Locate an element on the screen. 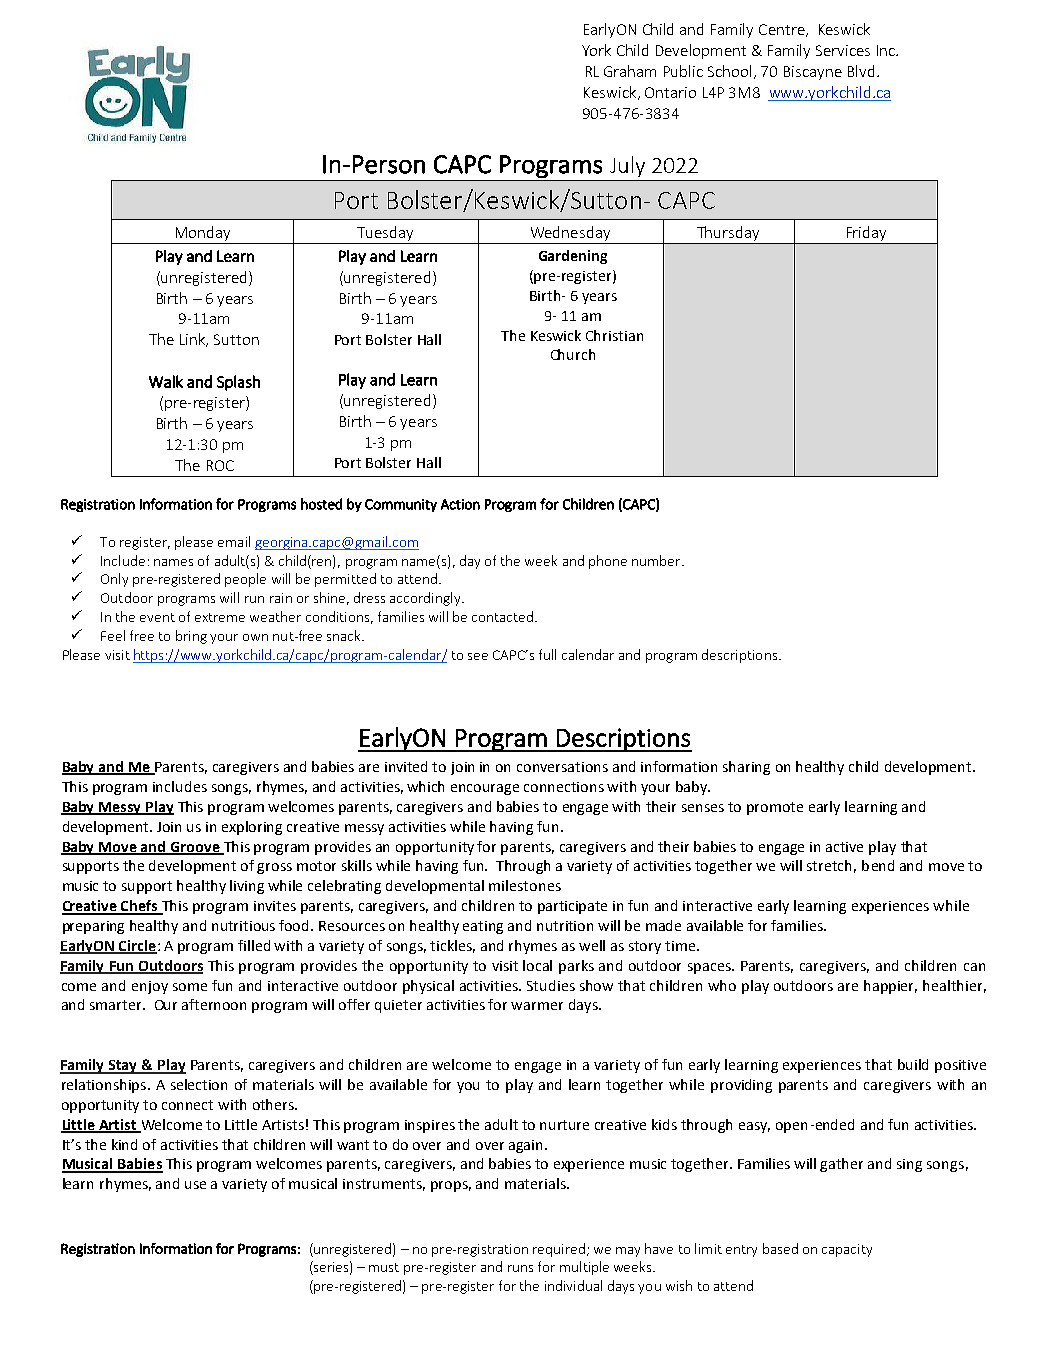 This screenshot has height=1357, width=1049. use is located at coordinates (195, 1185).
